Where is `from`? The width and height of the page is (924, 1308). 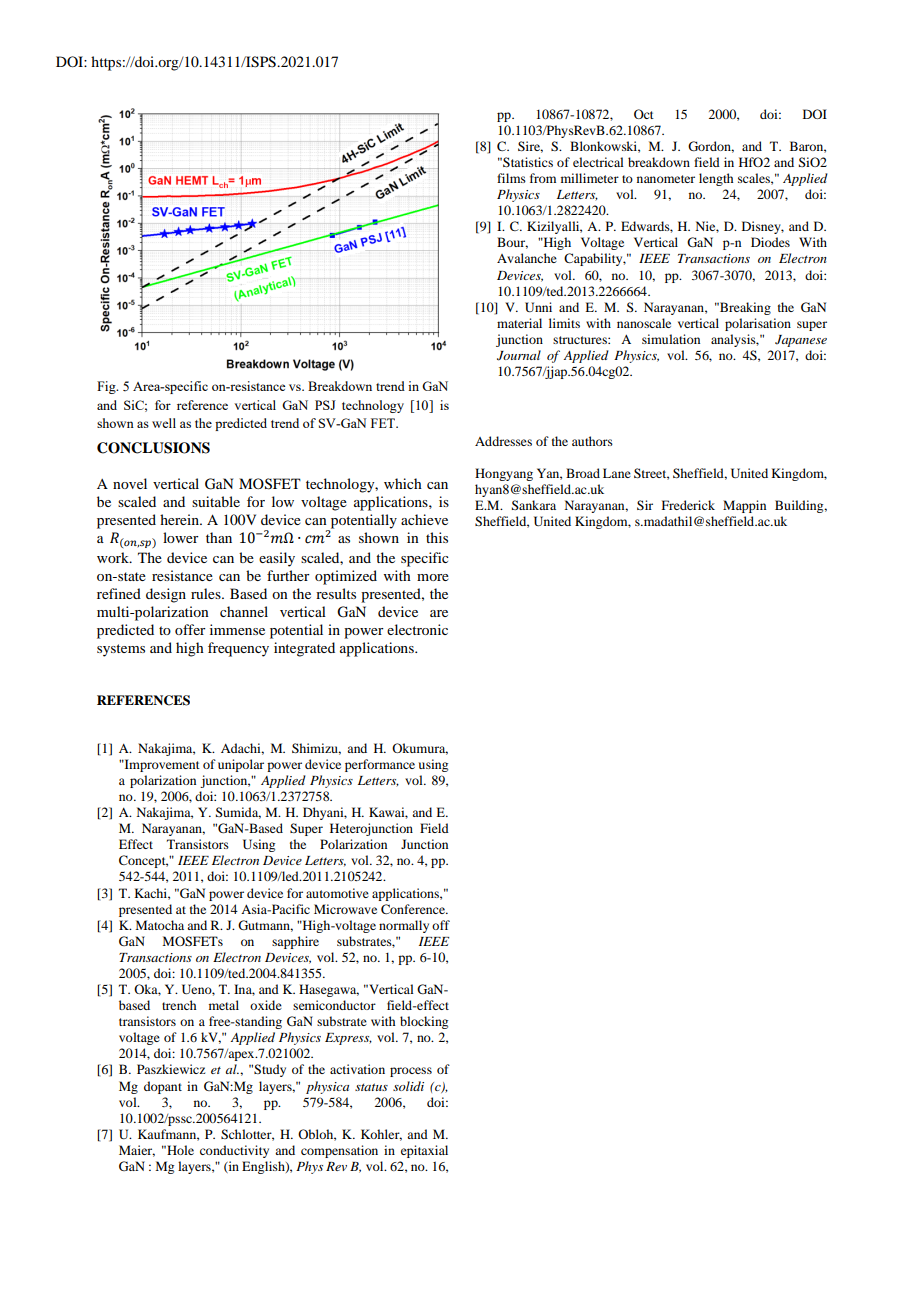 from is located at coordinates (543, 178).
